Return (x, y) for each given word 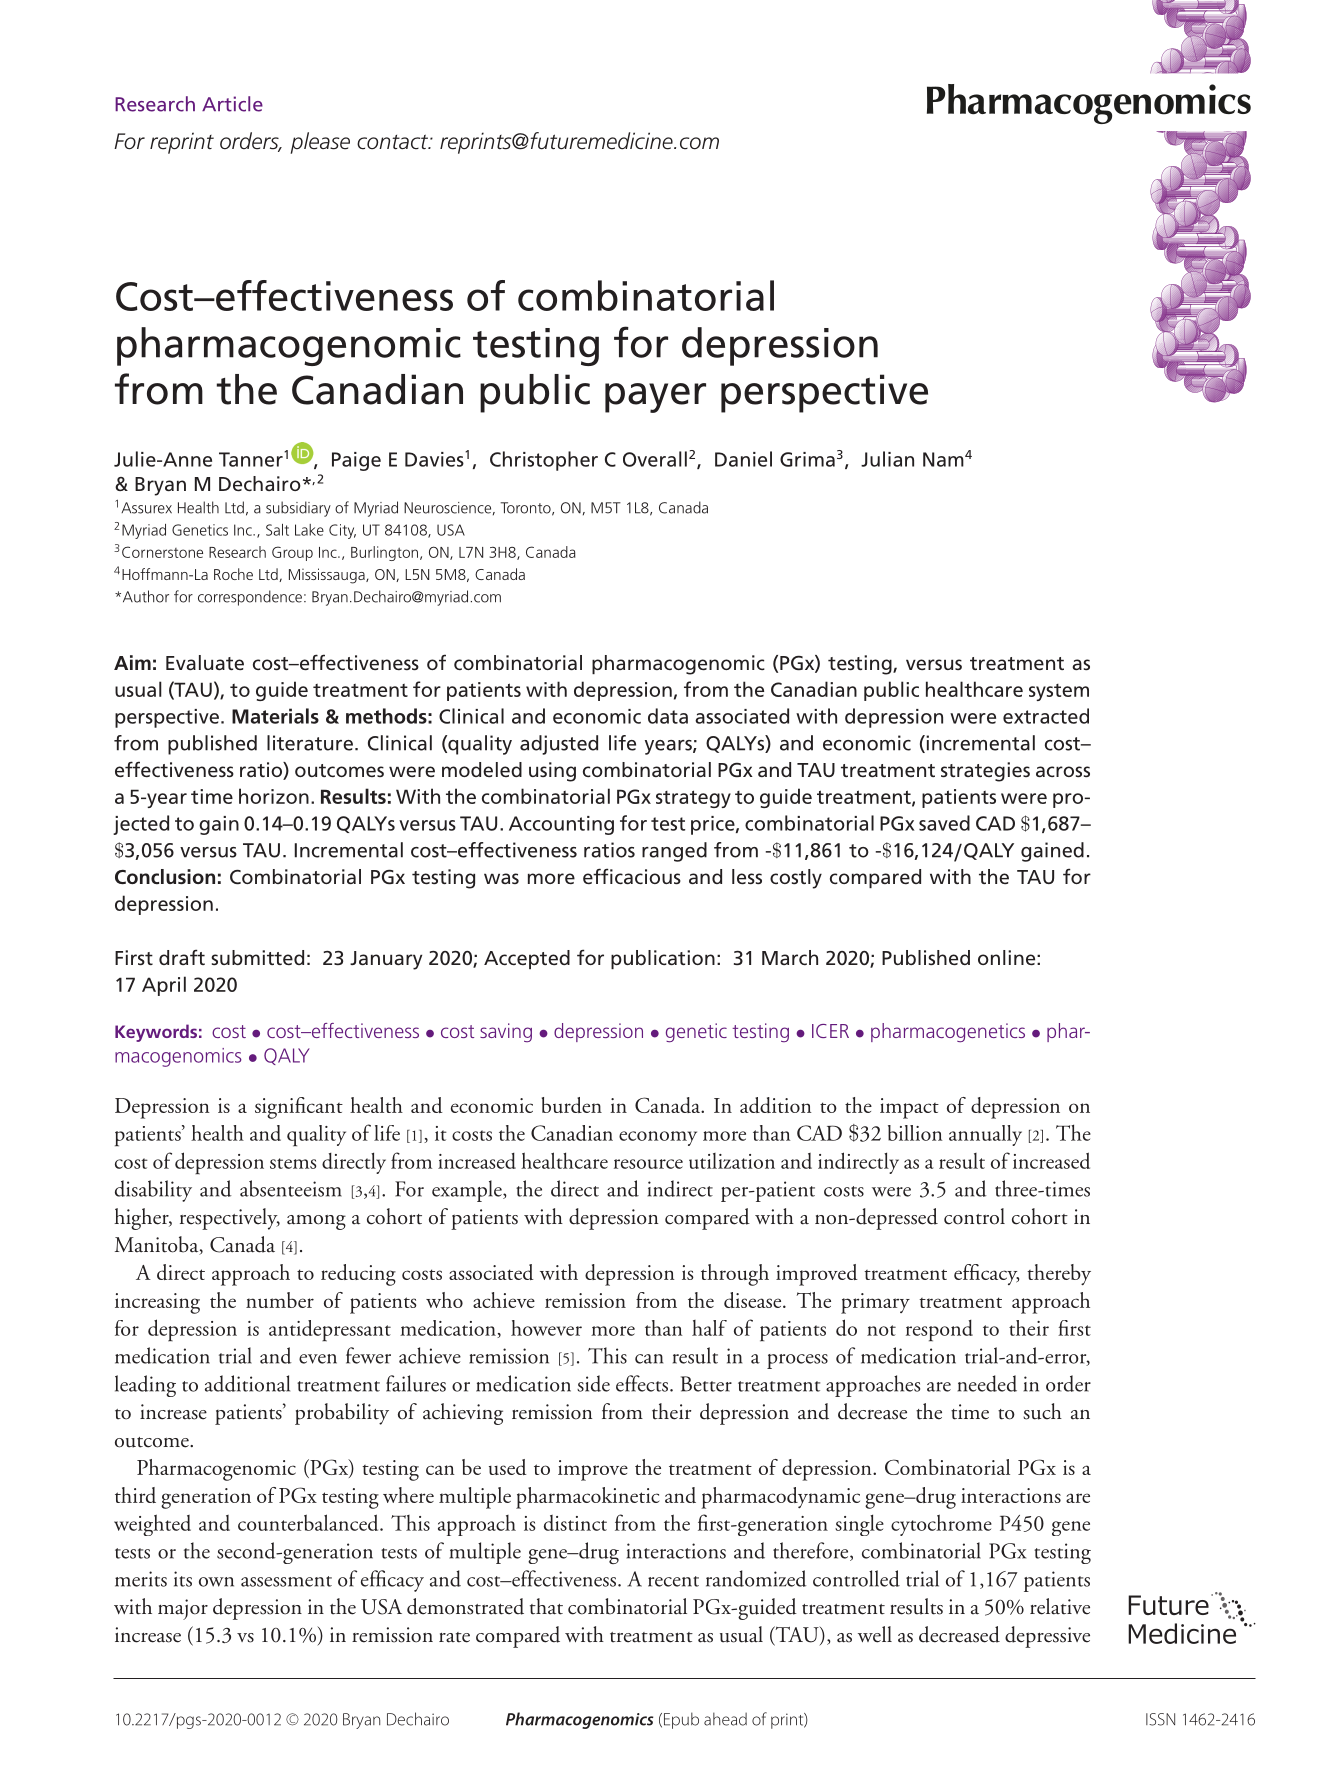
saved (944, 823)
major (183, 1609)
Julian (887, 459)
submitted (257, 957)
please (320, 143)
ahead (725, 1719)
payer (655, 398)
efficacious (632, 876)
